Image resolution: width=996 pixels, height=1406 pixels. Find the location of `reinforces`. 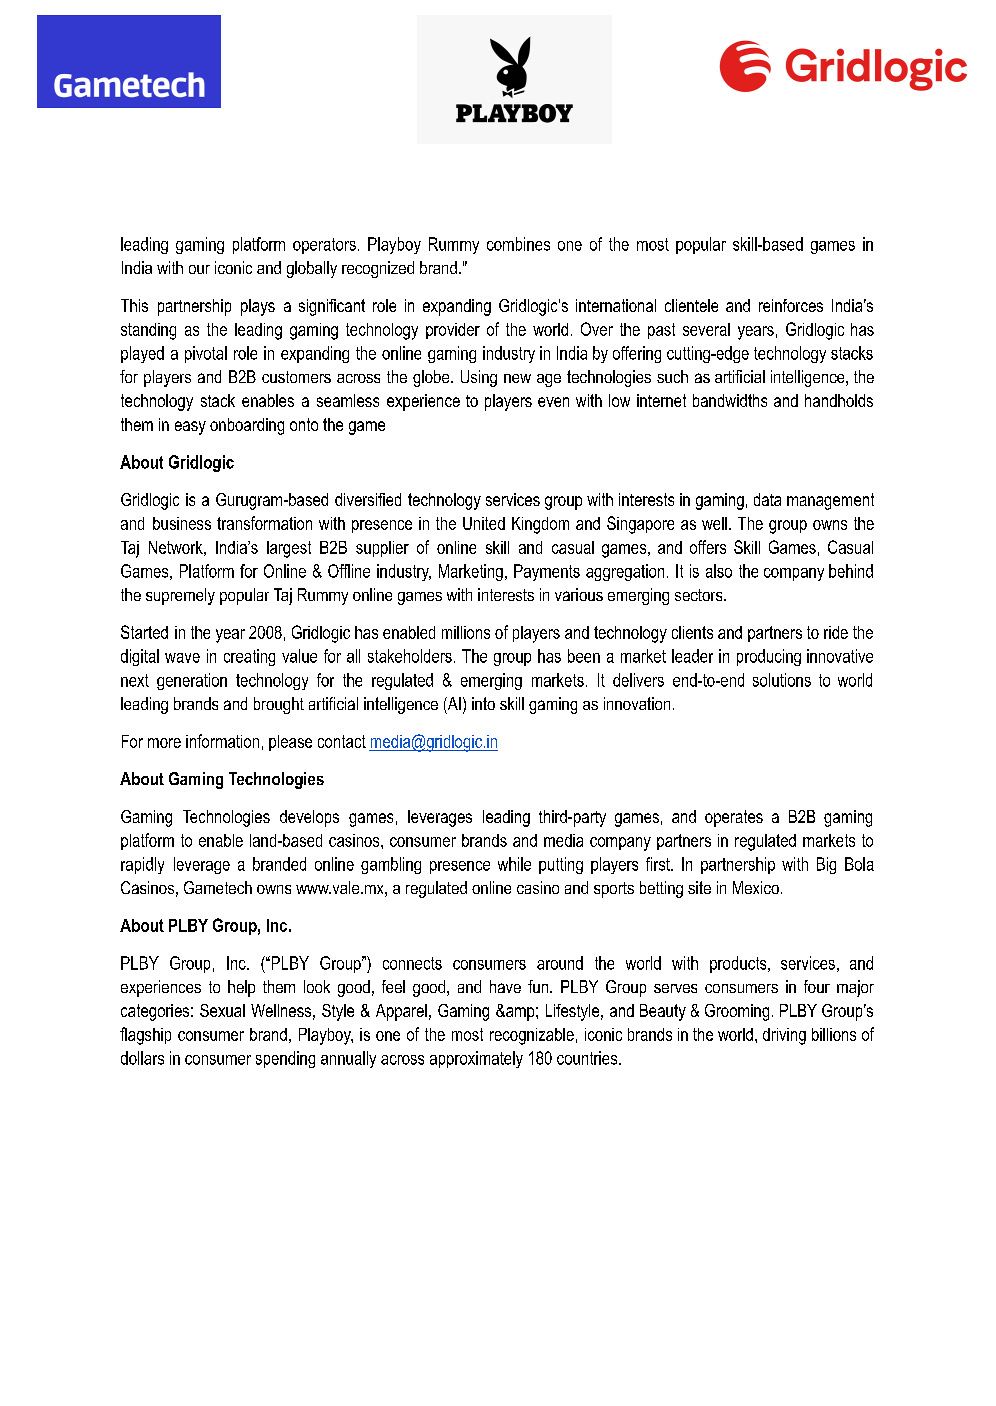

reinforces is located at coordinates (791, 305).
